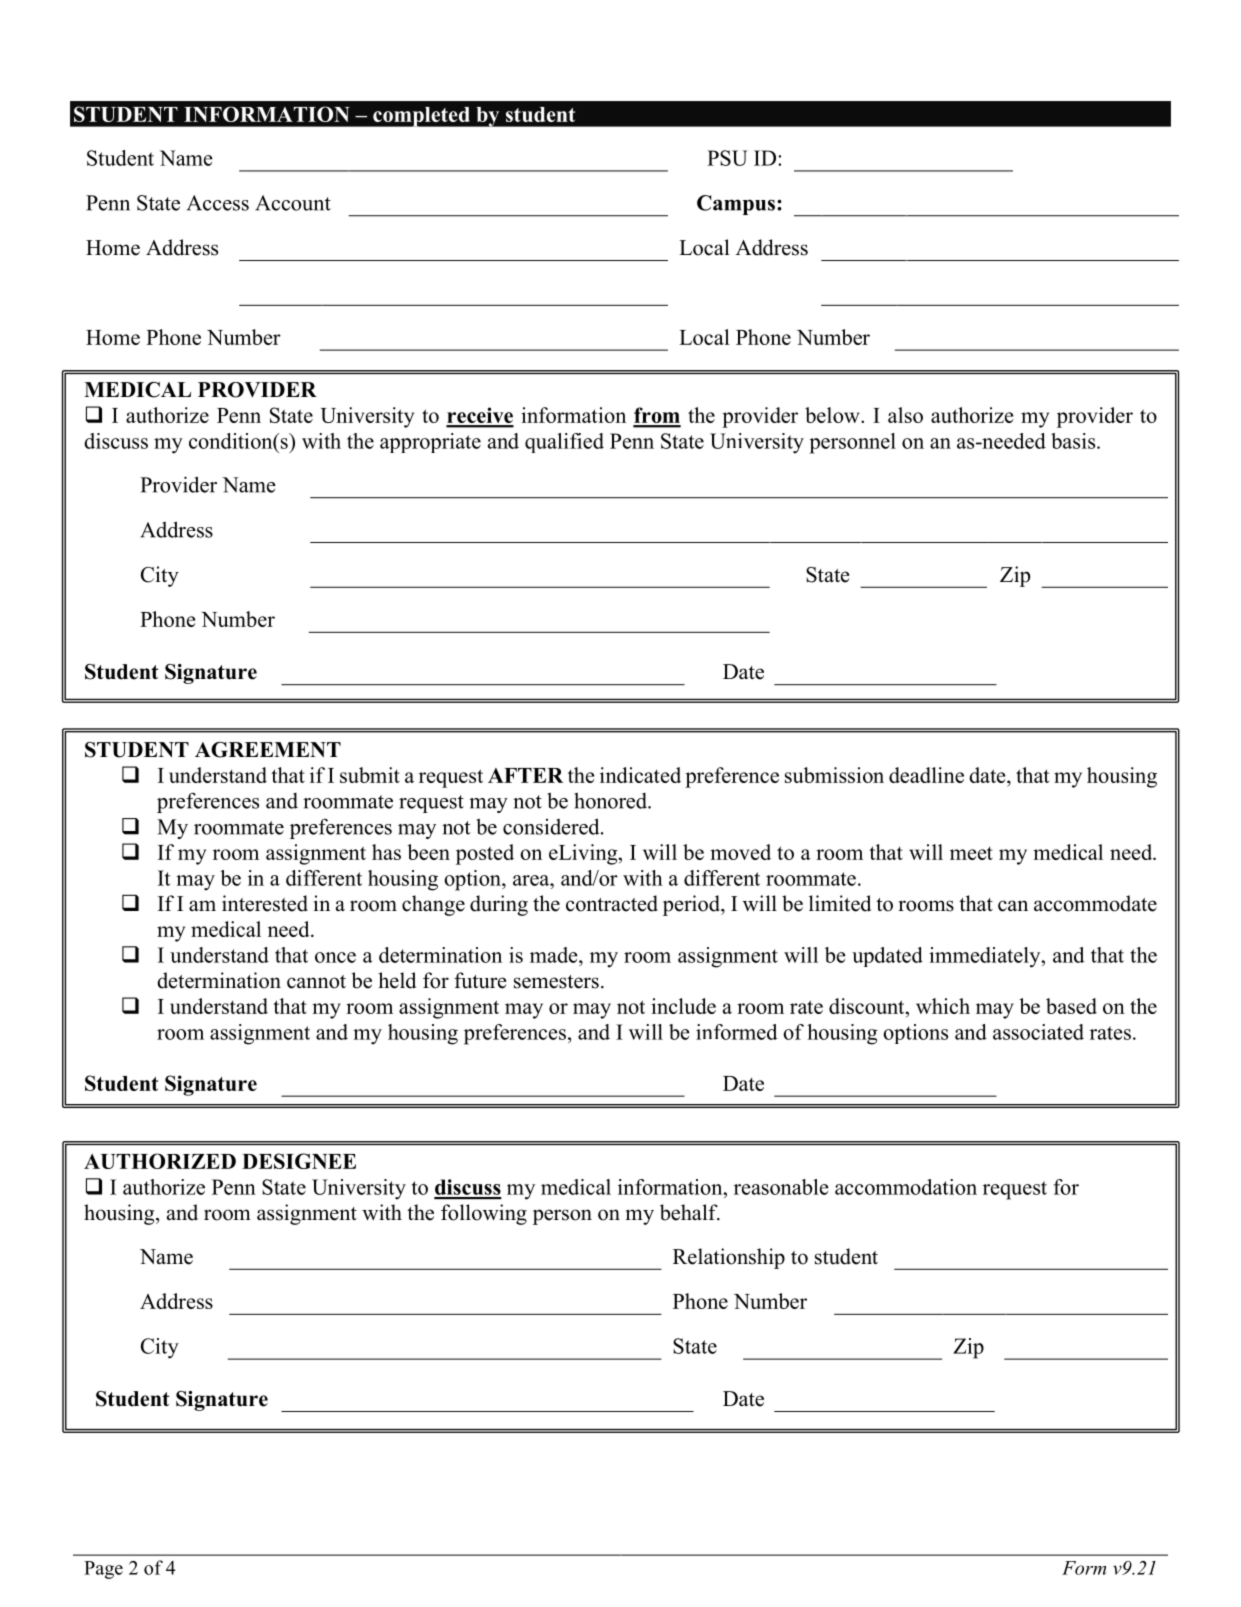 The width and height of the page is (1241, 1607). Describe the element at coordinates (218, 203) in the page. I see `Access` at that location.
